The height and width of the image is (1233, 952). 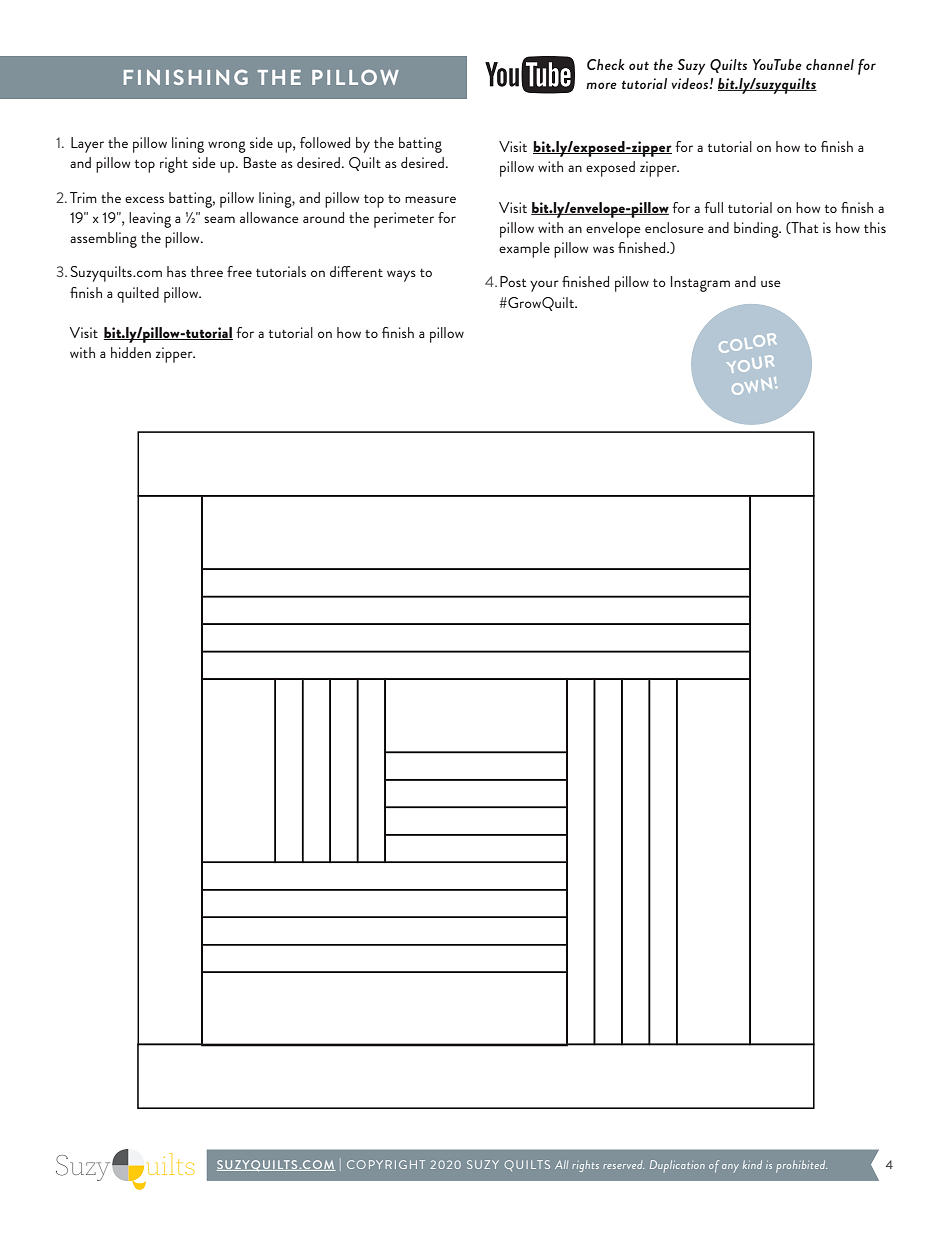 I want to click on wrong, so click(x=227, y=147).
